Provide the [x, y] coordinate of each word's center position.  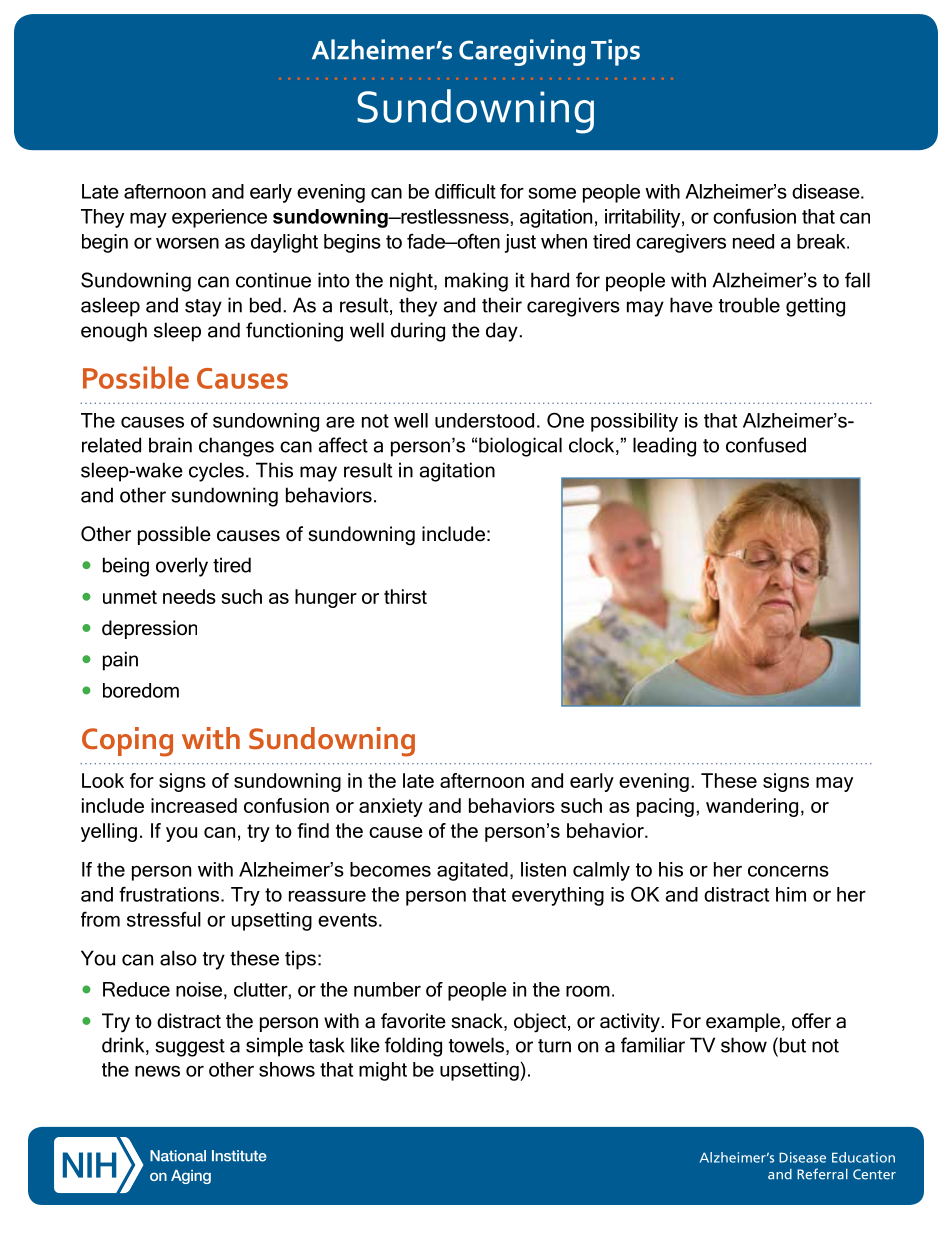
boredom [141, 690]
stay [203, 308]
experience [219, 218]
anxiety [391, 807]
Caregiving [522, 52]
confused [766, 445]
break [822, 241]
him [791, 894]
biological [520, 447]
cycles [216, 472]
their [502, 305]
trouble [749, 305]
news [157, 1071]
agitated [472, 871]
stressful [164, 919]
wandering [752, 807]
